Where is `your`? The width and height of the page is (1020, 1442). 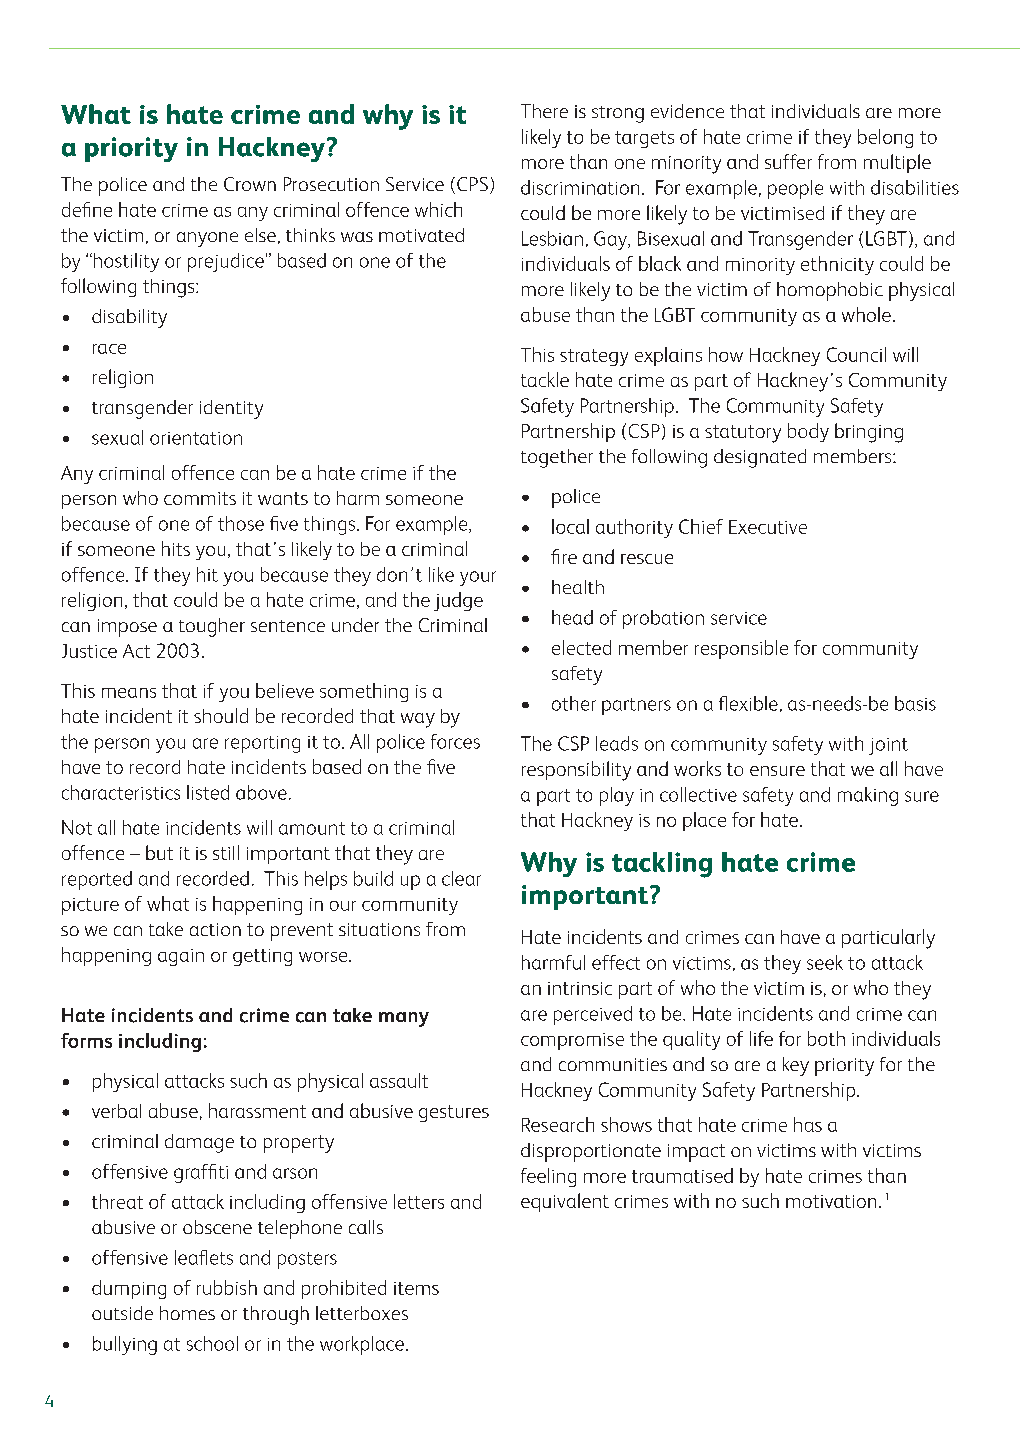 your is located at coordinates (478, 578).
